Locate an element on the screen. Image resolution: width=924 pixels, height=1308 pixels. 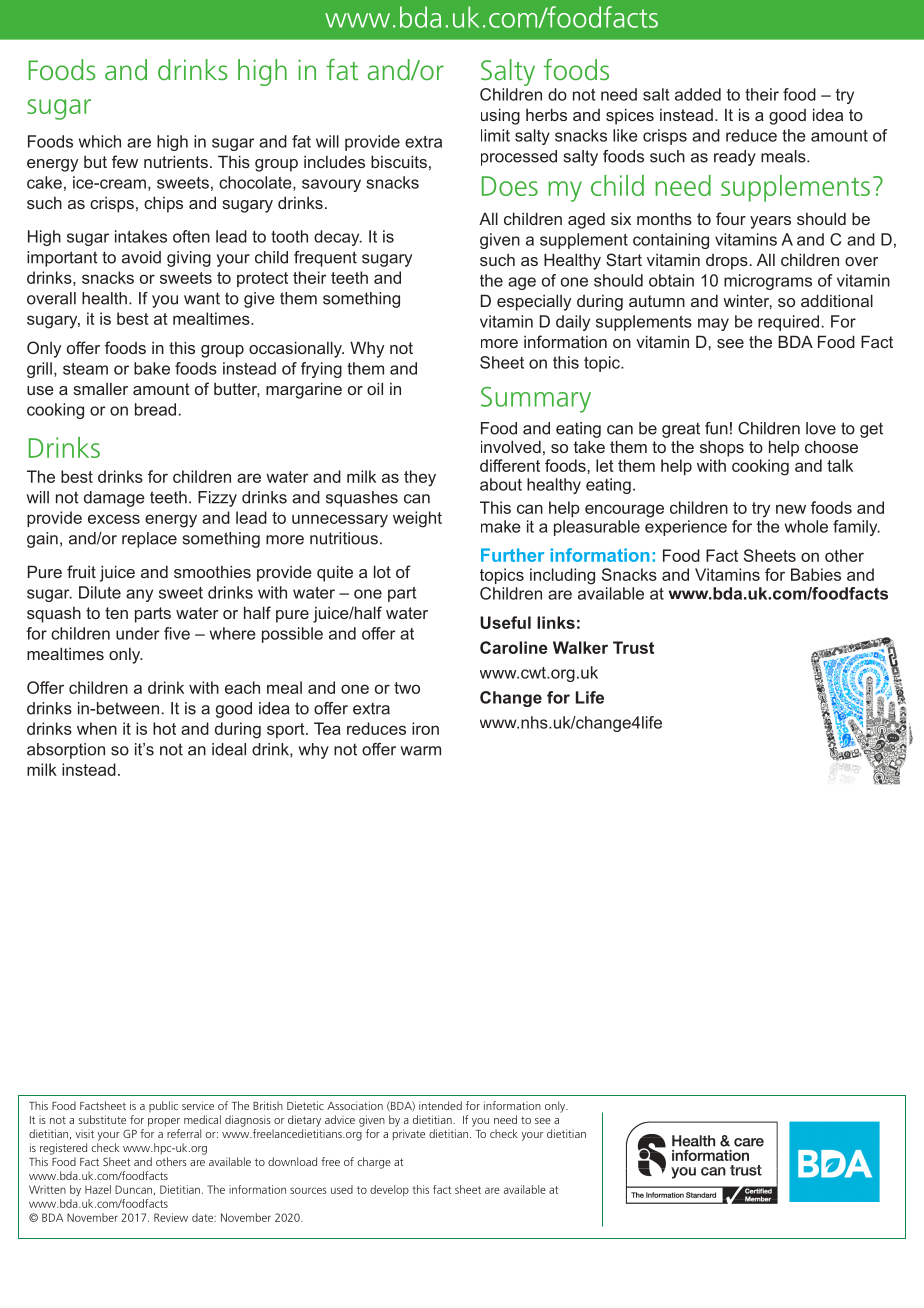
Caroline is located at coordinates (514, 647).
